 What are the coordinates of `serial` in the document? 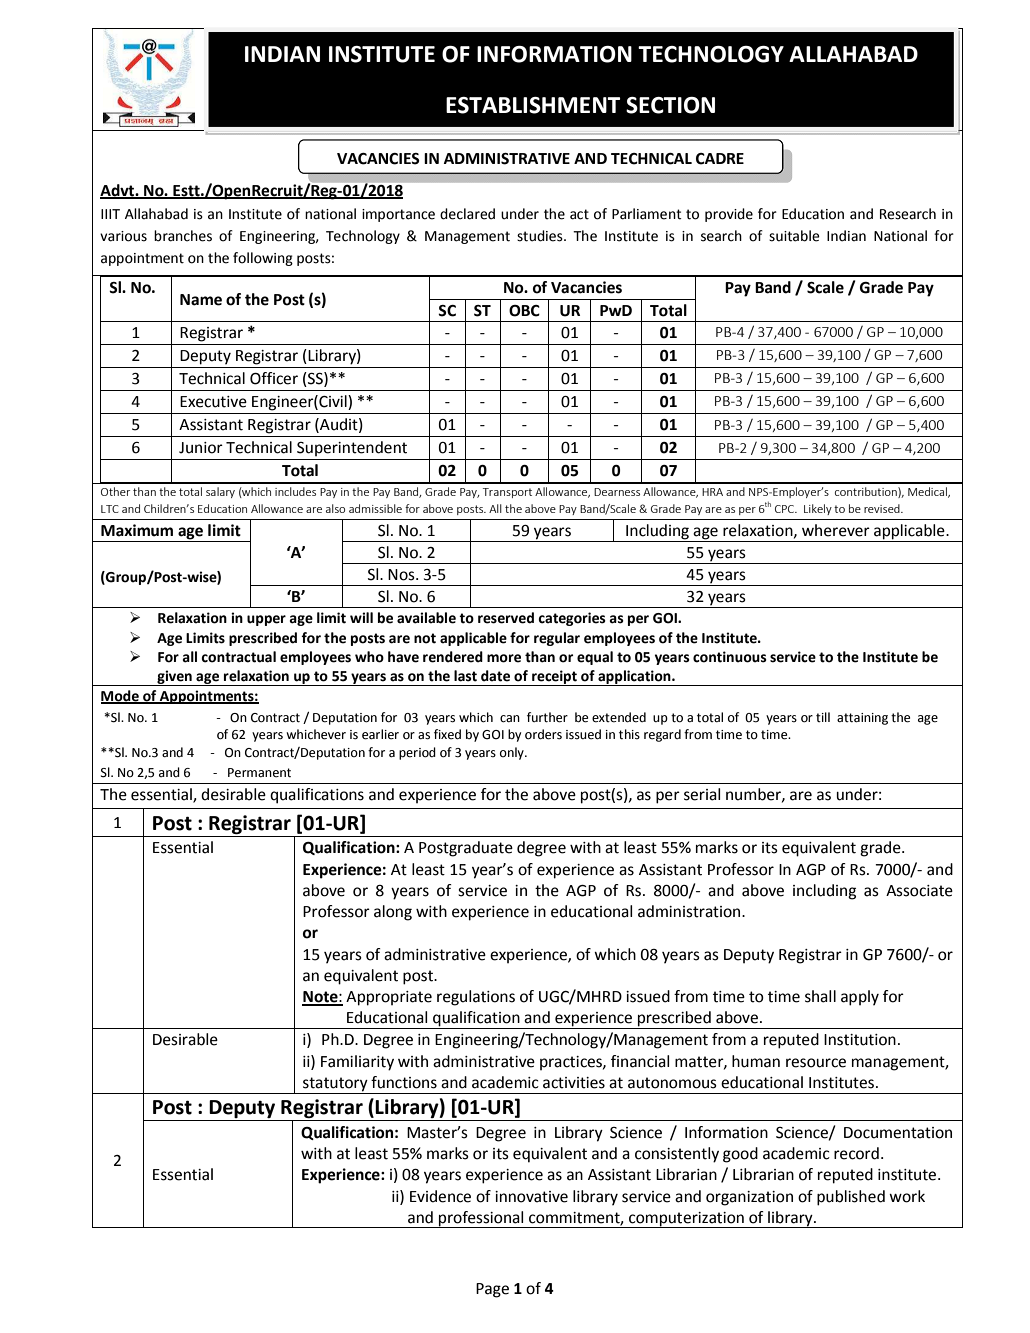 It's located at (702, 794).
